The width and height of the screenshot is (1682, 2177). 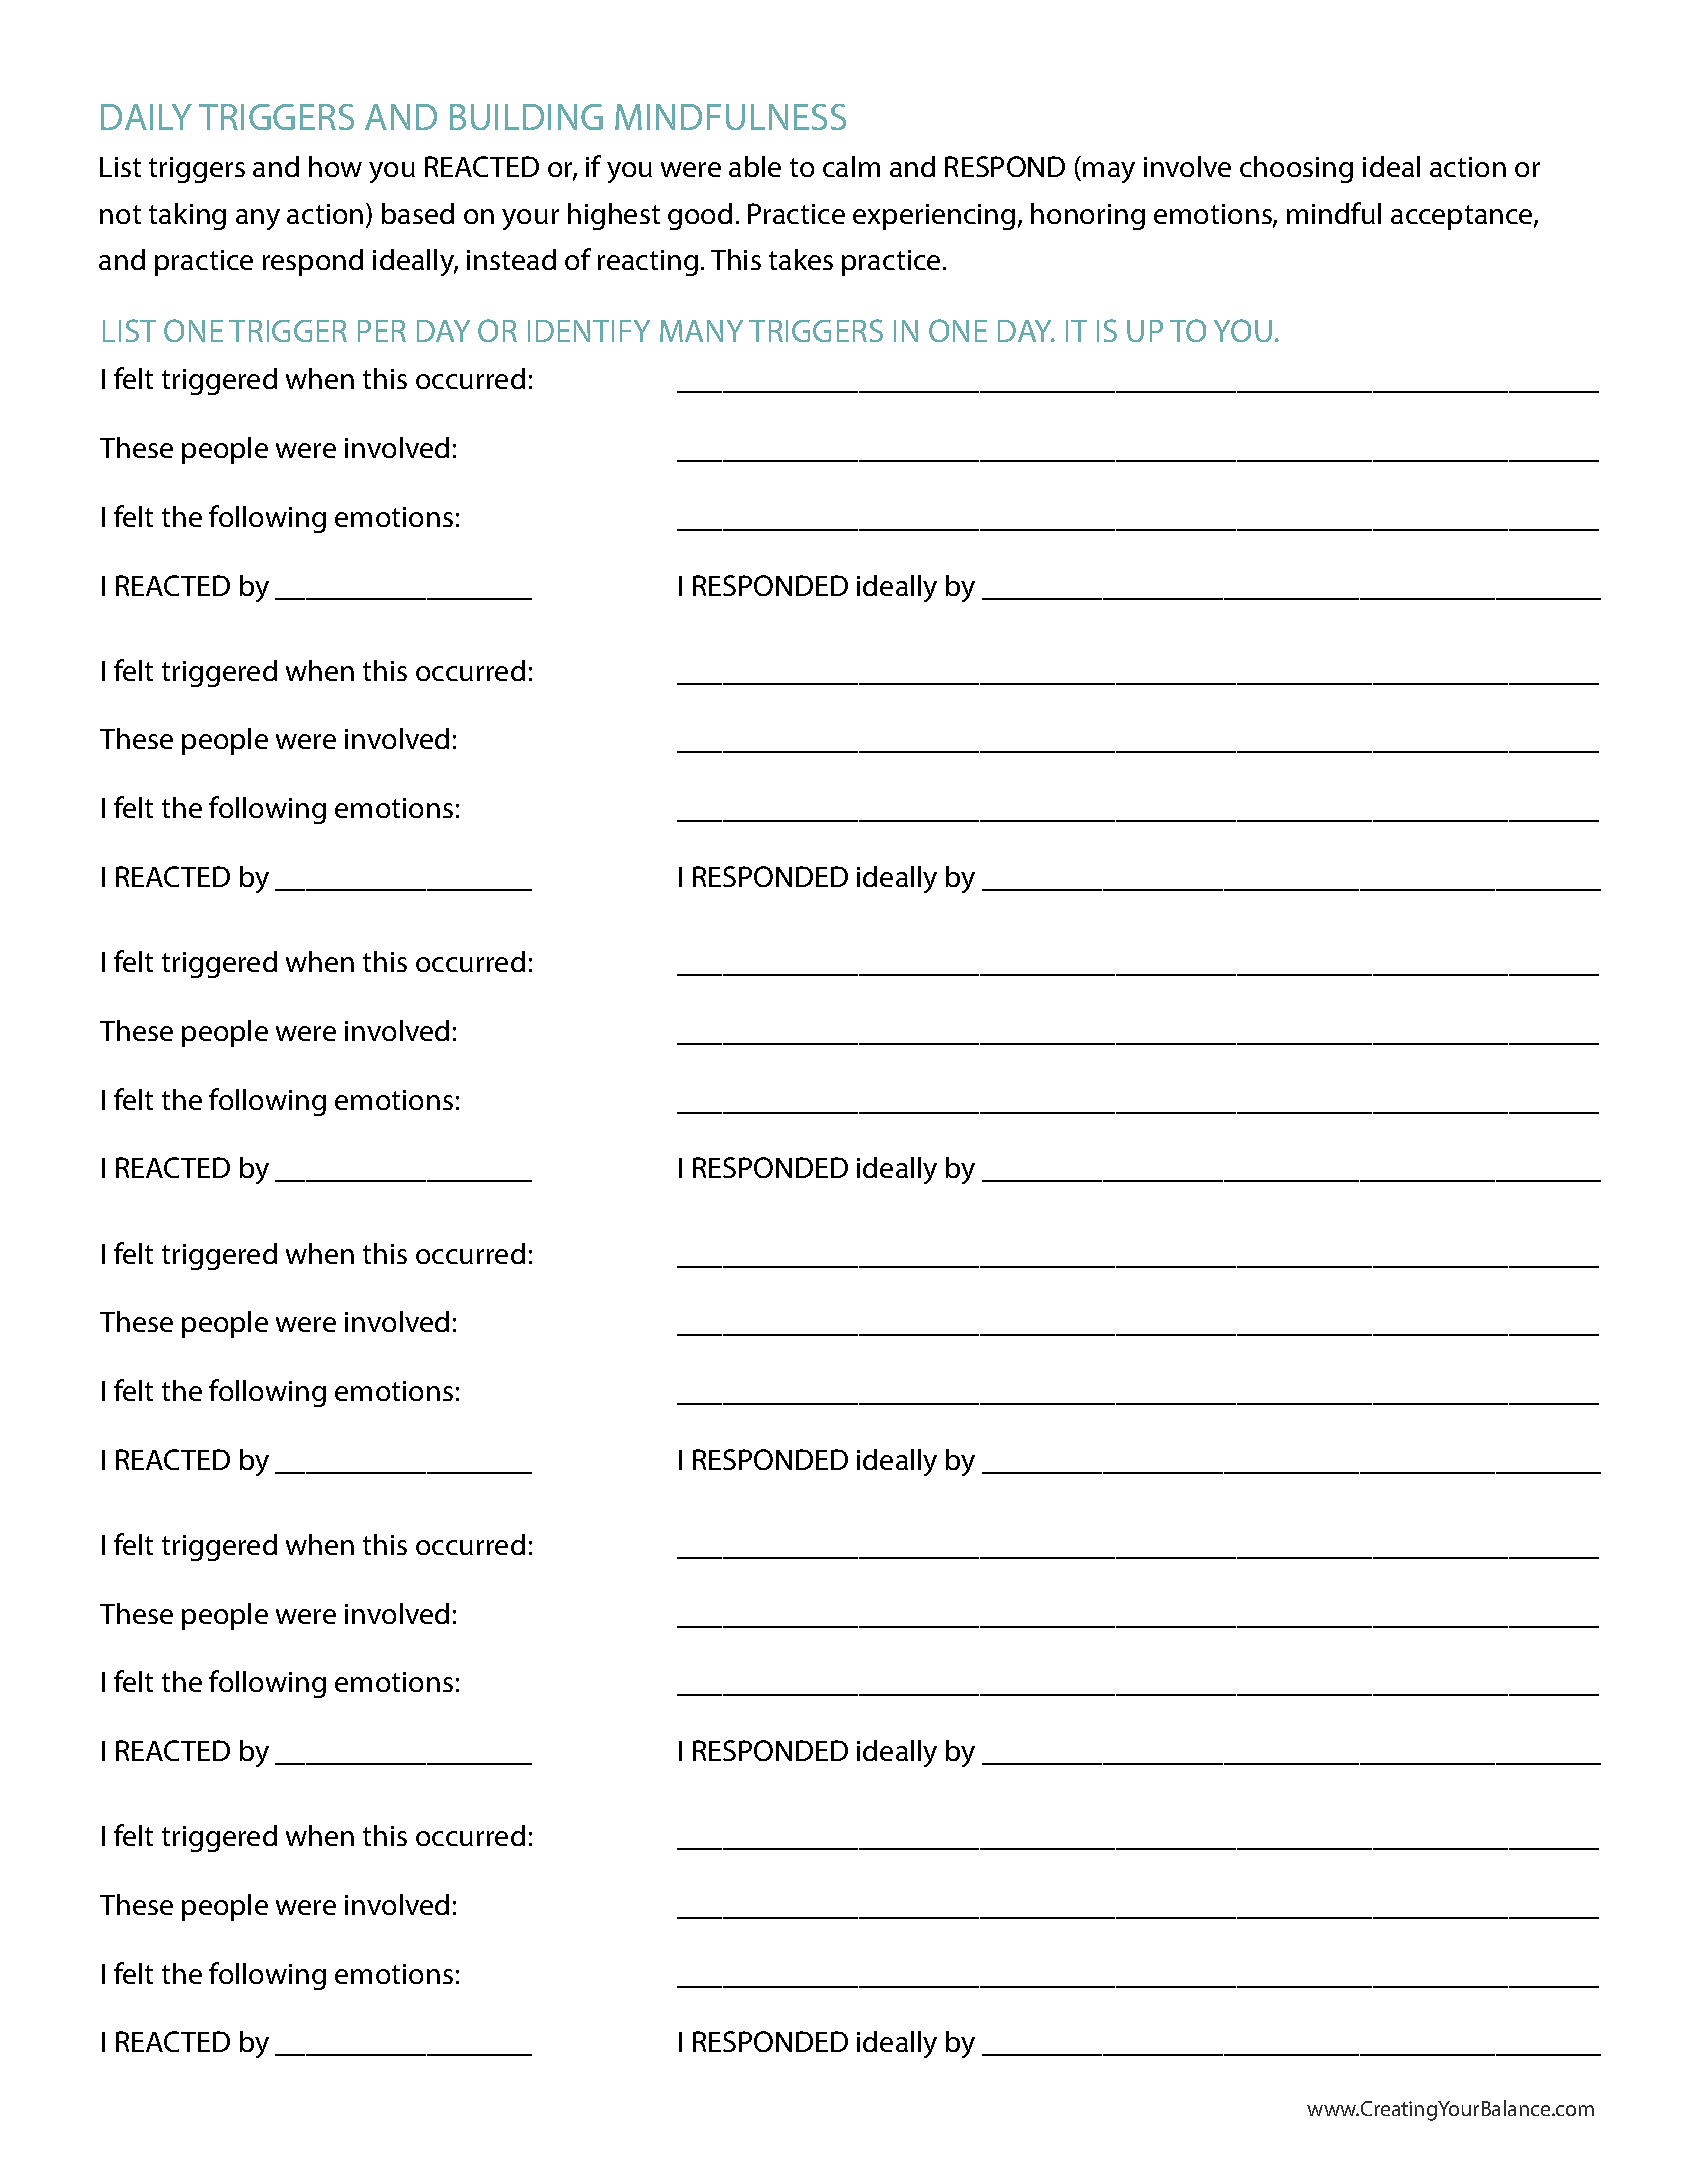 I want to click on able, so click(x=755, y=166).
